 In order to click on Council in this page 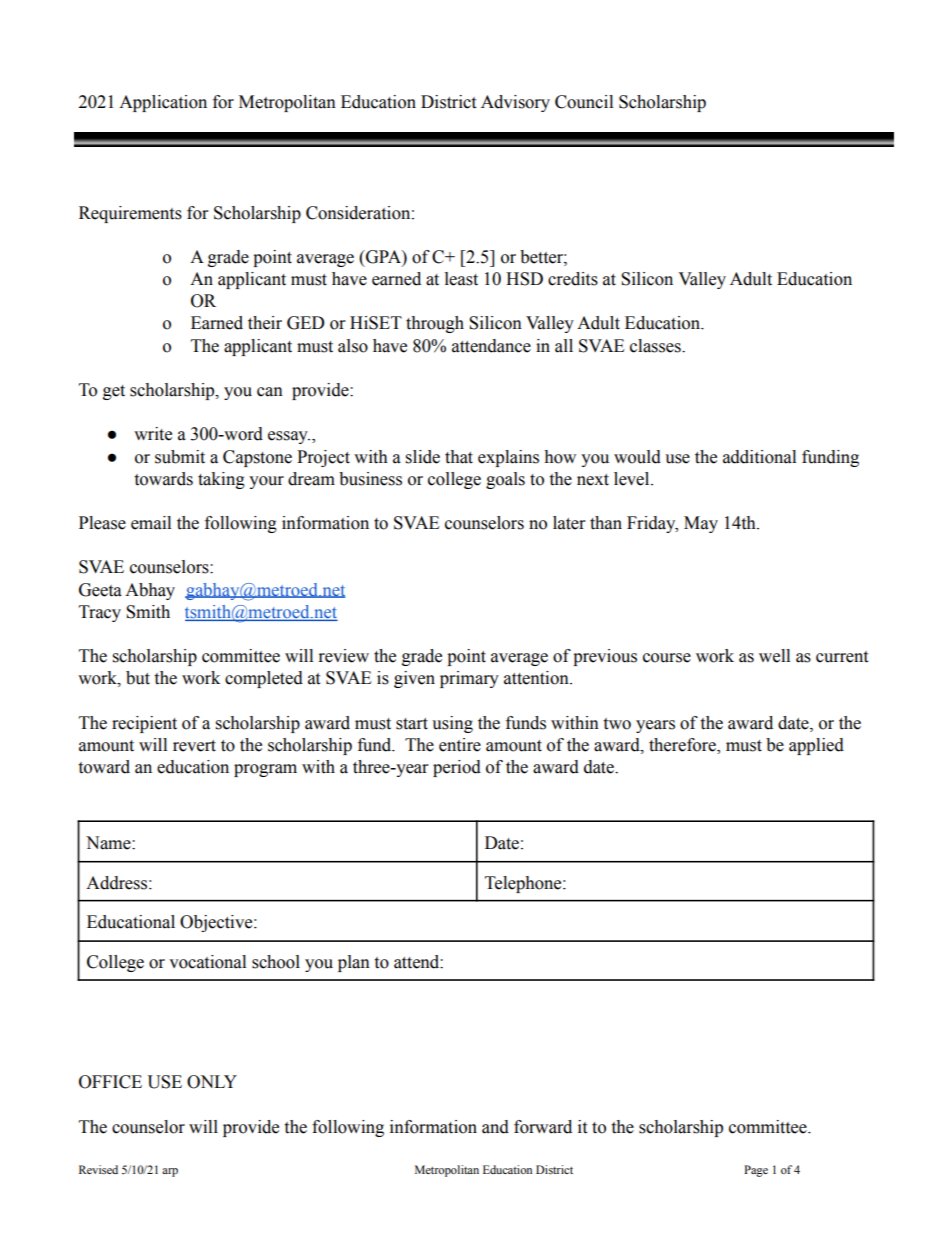, I will do `click(584, 102)`.
